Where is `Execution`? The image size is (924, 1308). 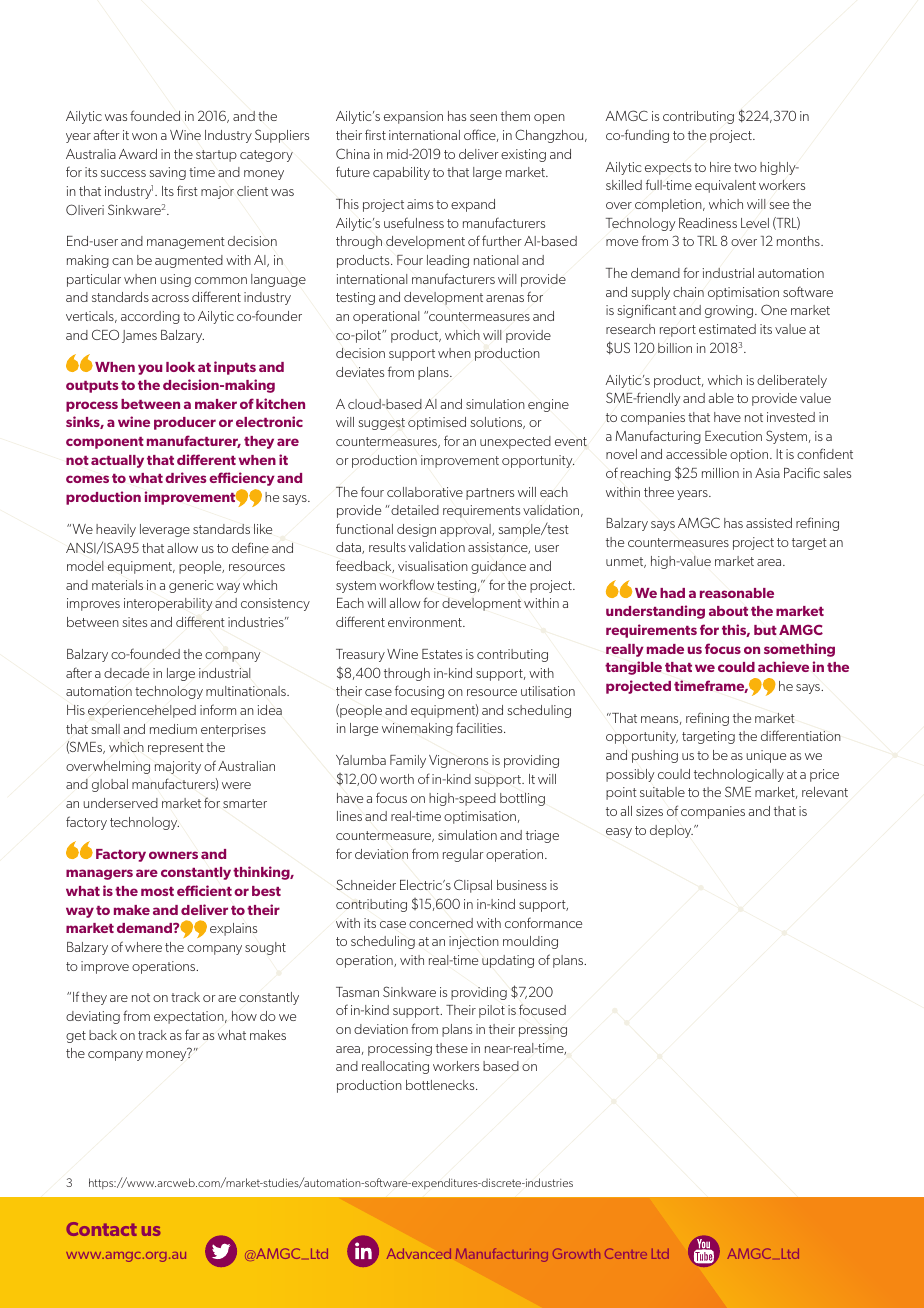
Execution is located at coordinates (733, 436).
